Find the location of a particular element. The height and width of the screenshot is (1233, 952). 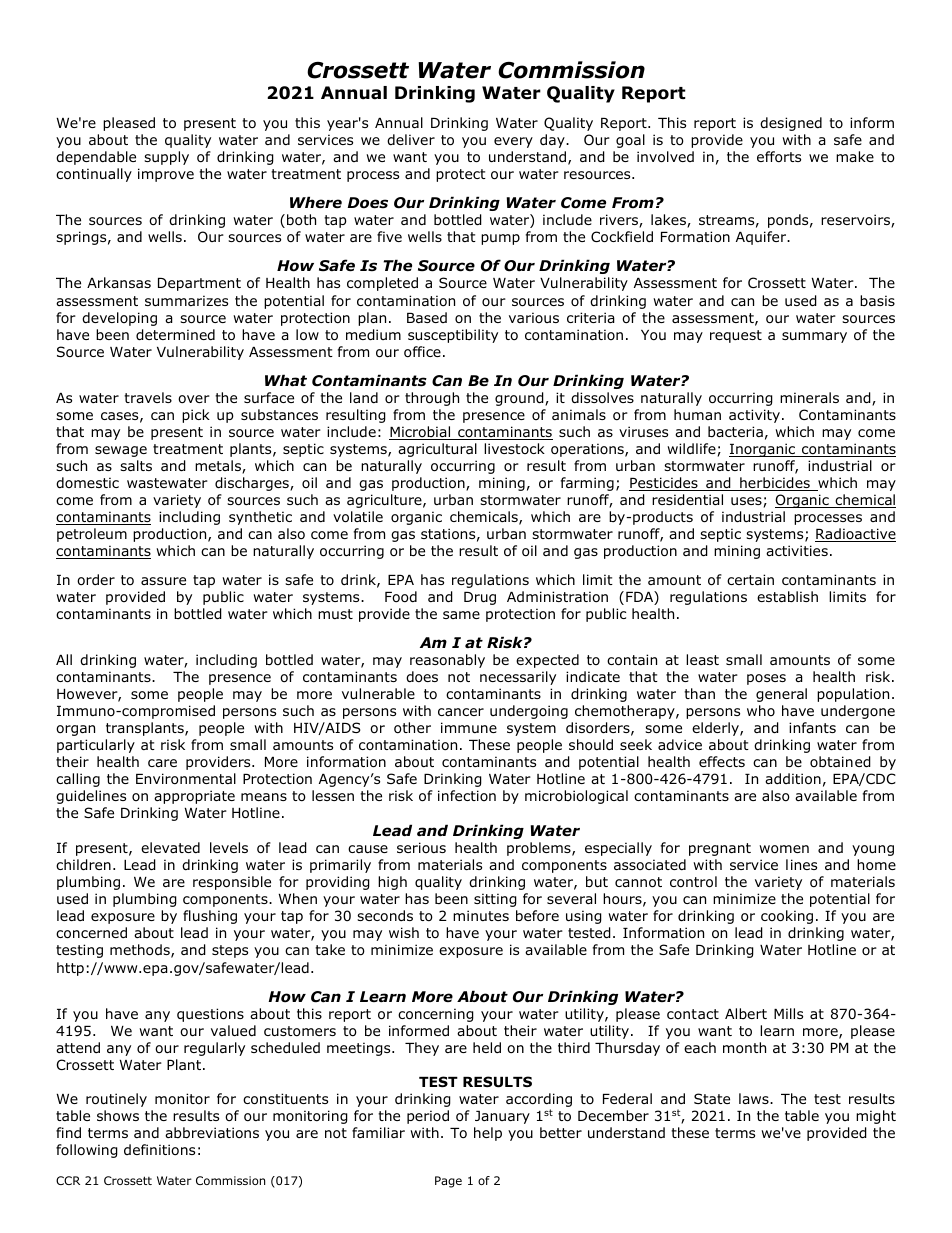

help is located at coordinates (488, 1134).
